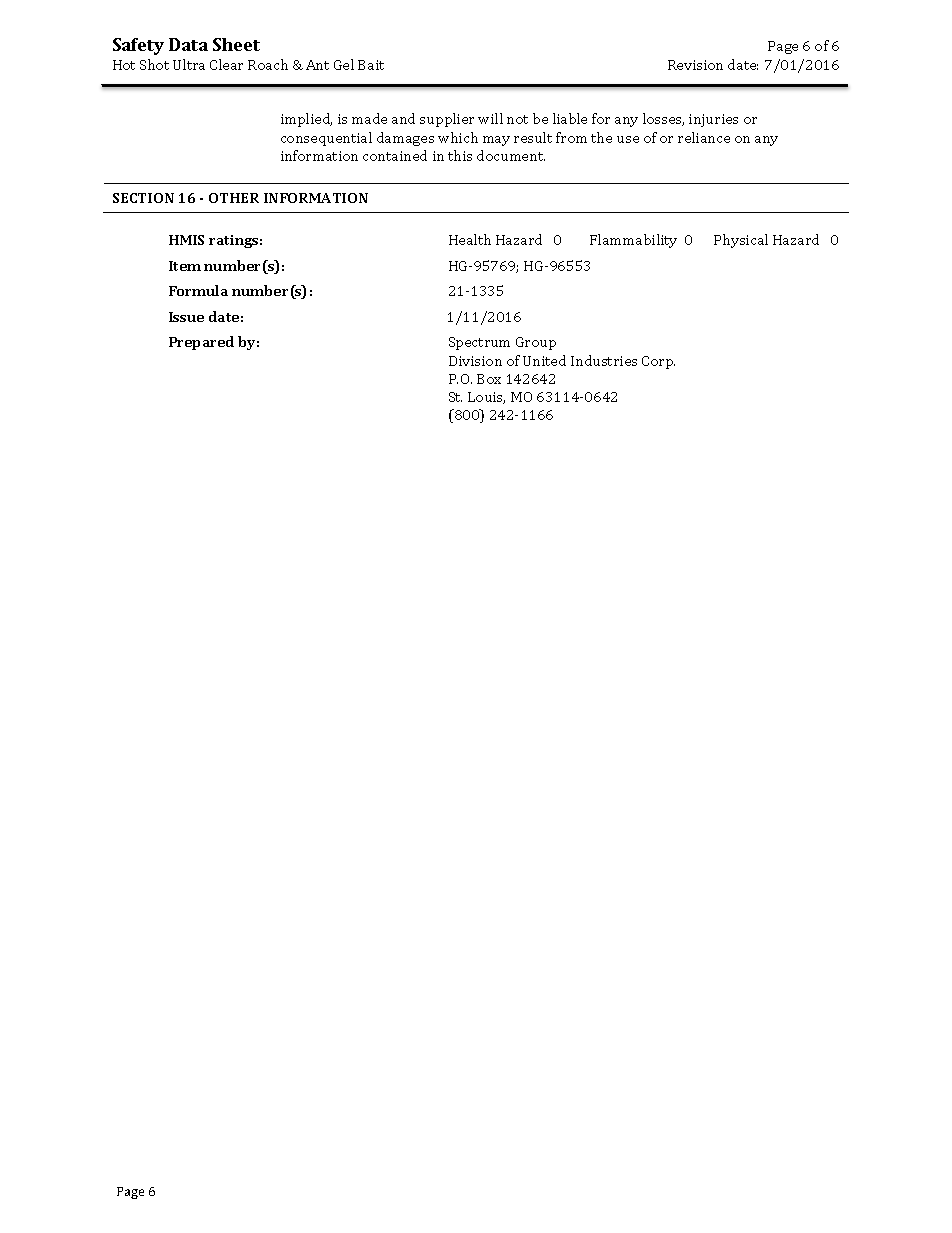 The width and height of the screenshot is (952, 1233). Describe the element at coordinates (226, 64) in the screenshot. I see `Clear` at that location.
